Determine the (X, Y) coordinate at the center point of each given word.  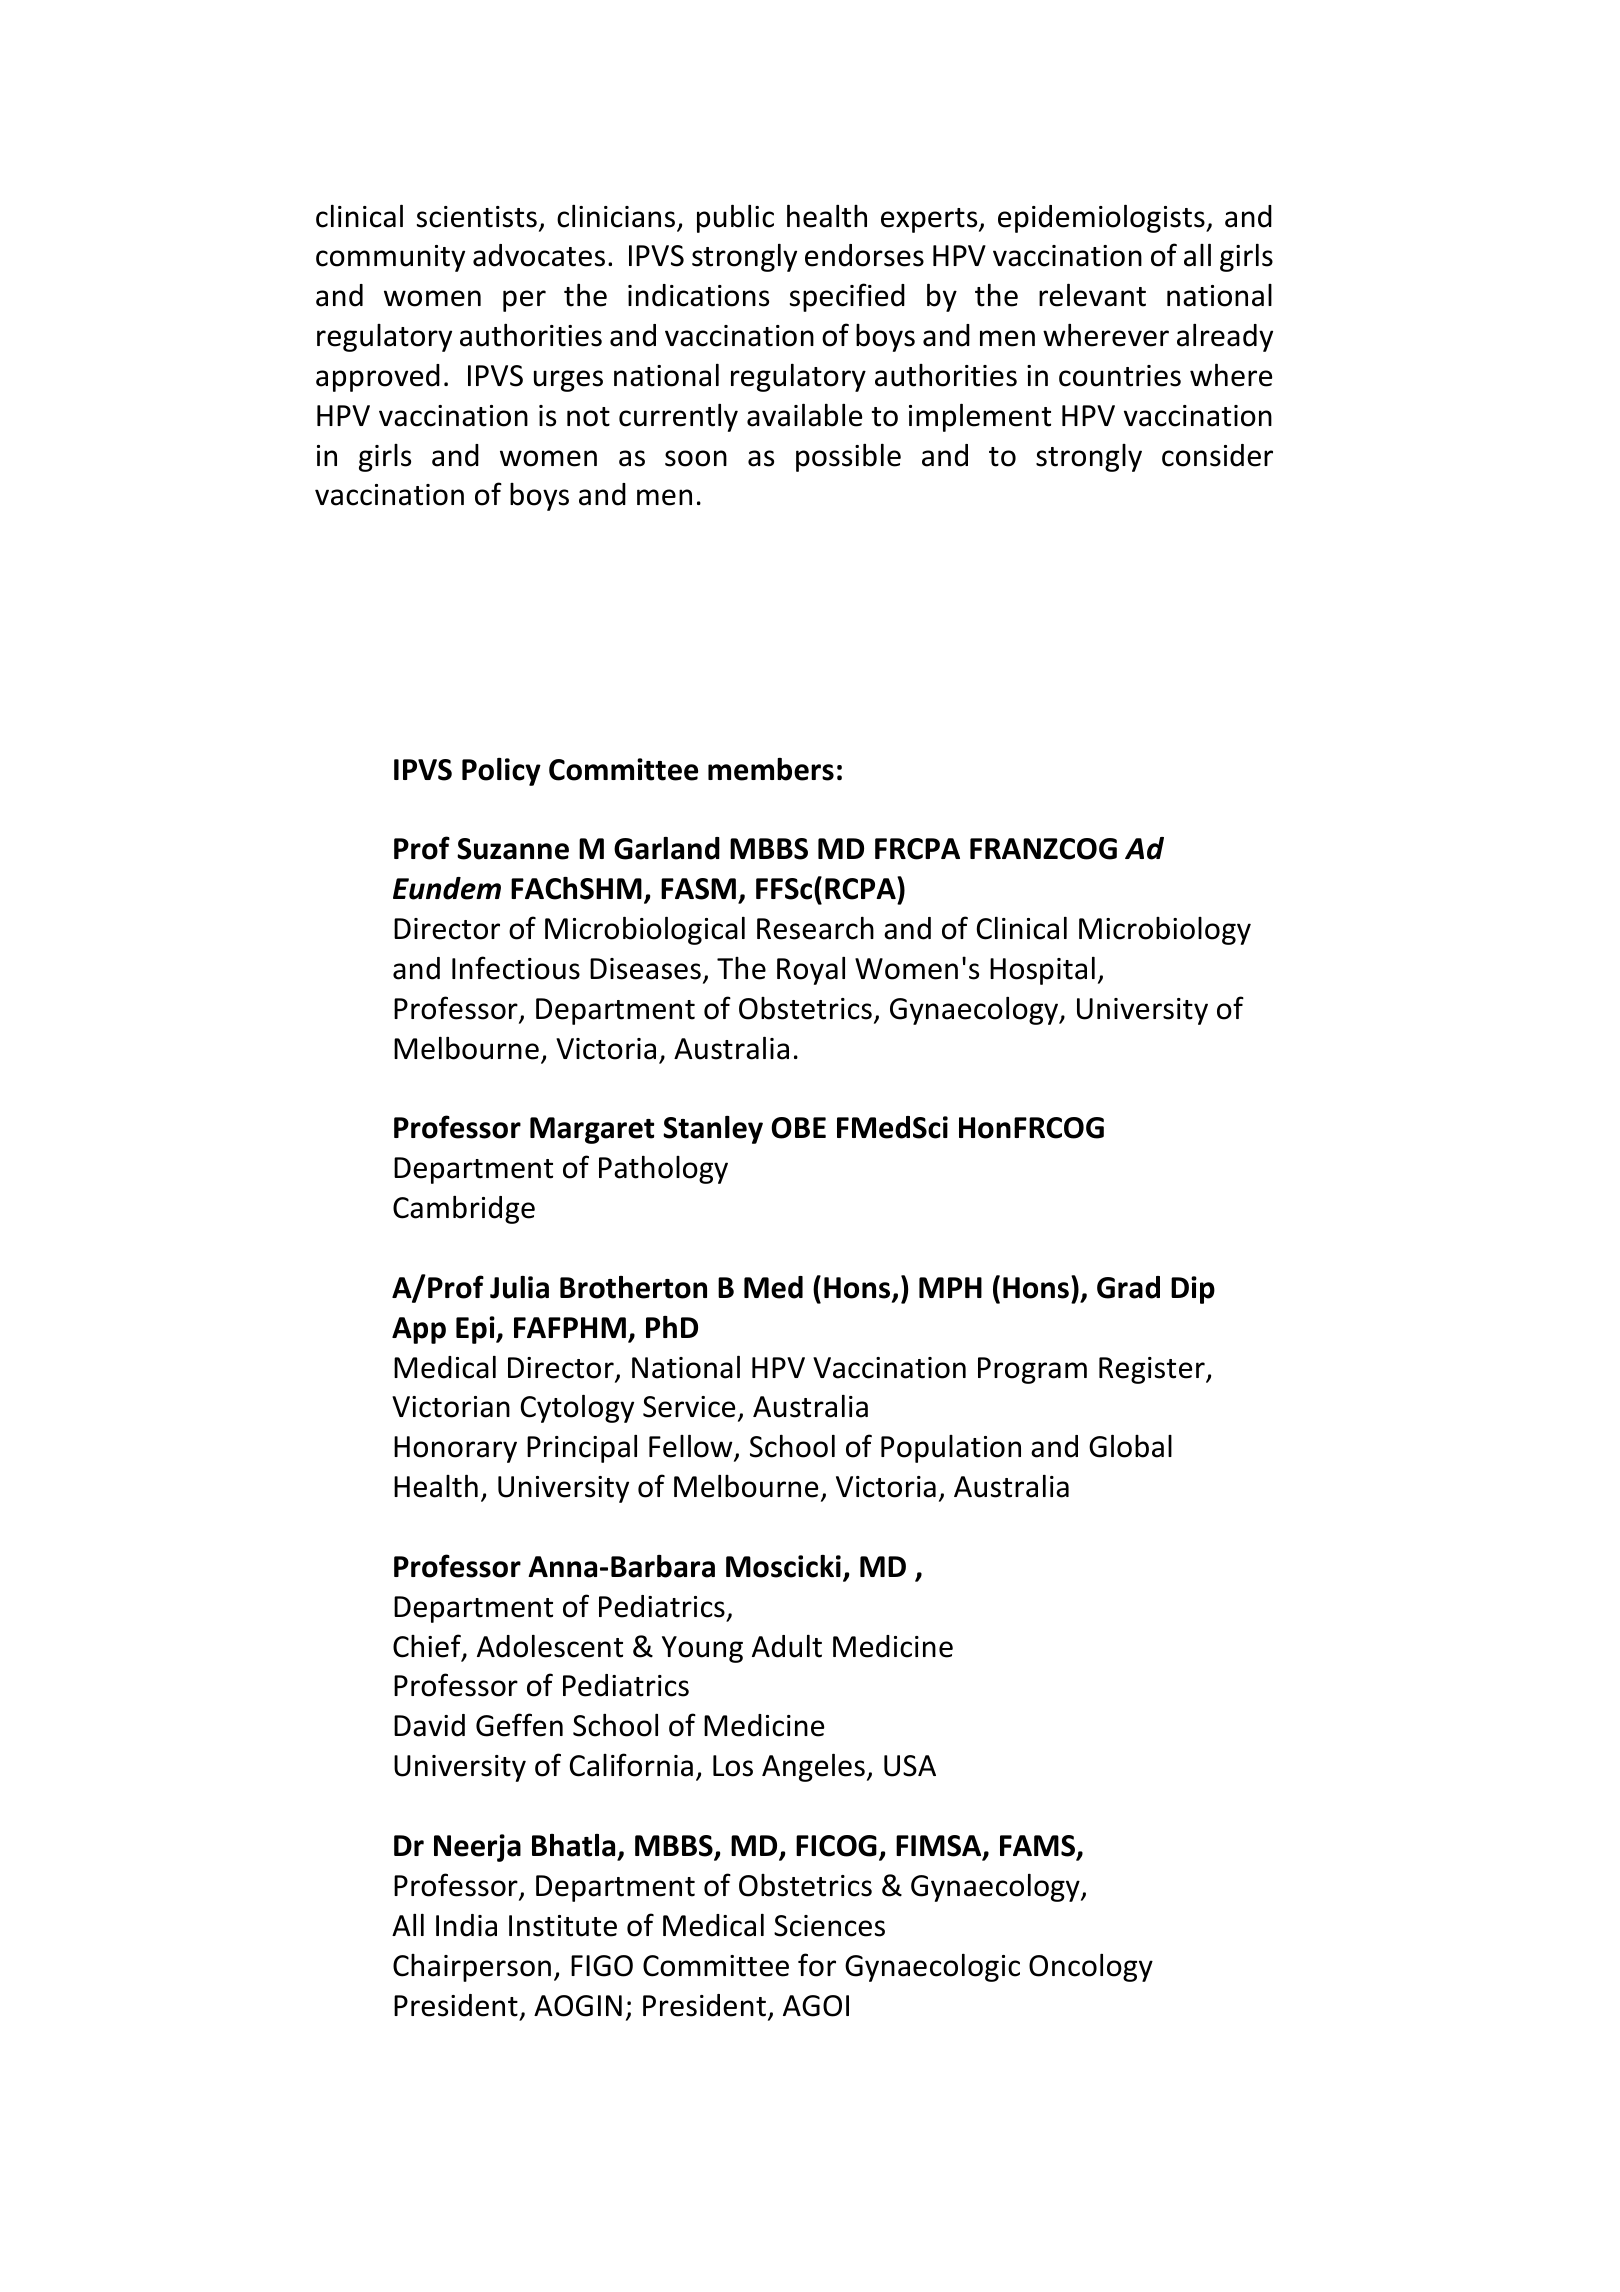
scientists (477, 217)
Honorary (455, 1449)
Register (1153, 1370)
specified (847, 297)
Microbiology (1165, 931)
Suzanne (513, 849)
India (466, 1925)
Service (689, 1407)
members (771, 769)
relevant (1092, 295)
